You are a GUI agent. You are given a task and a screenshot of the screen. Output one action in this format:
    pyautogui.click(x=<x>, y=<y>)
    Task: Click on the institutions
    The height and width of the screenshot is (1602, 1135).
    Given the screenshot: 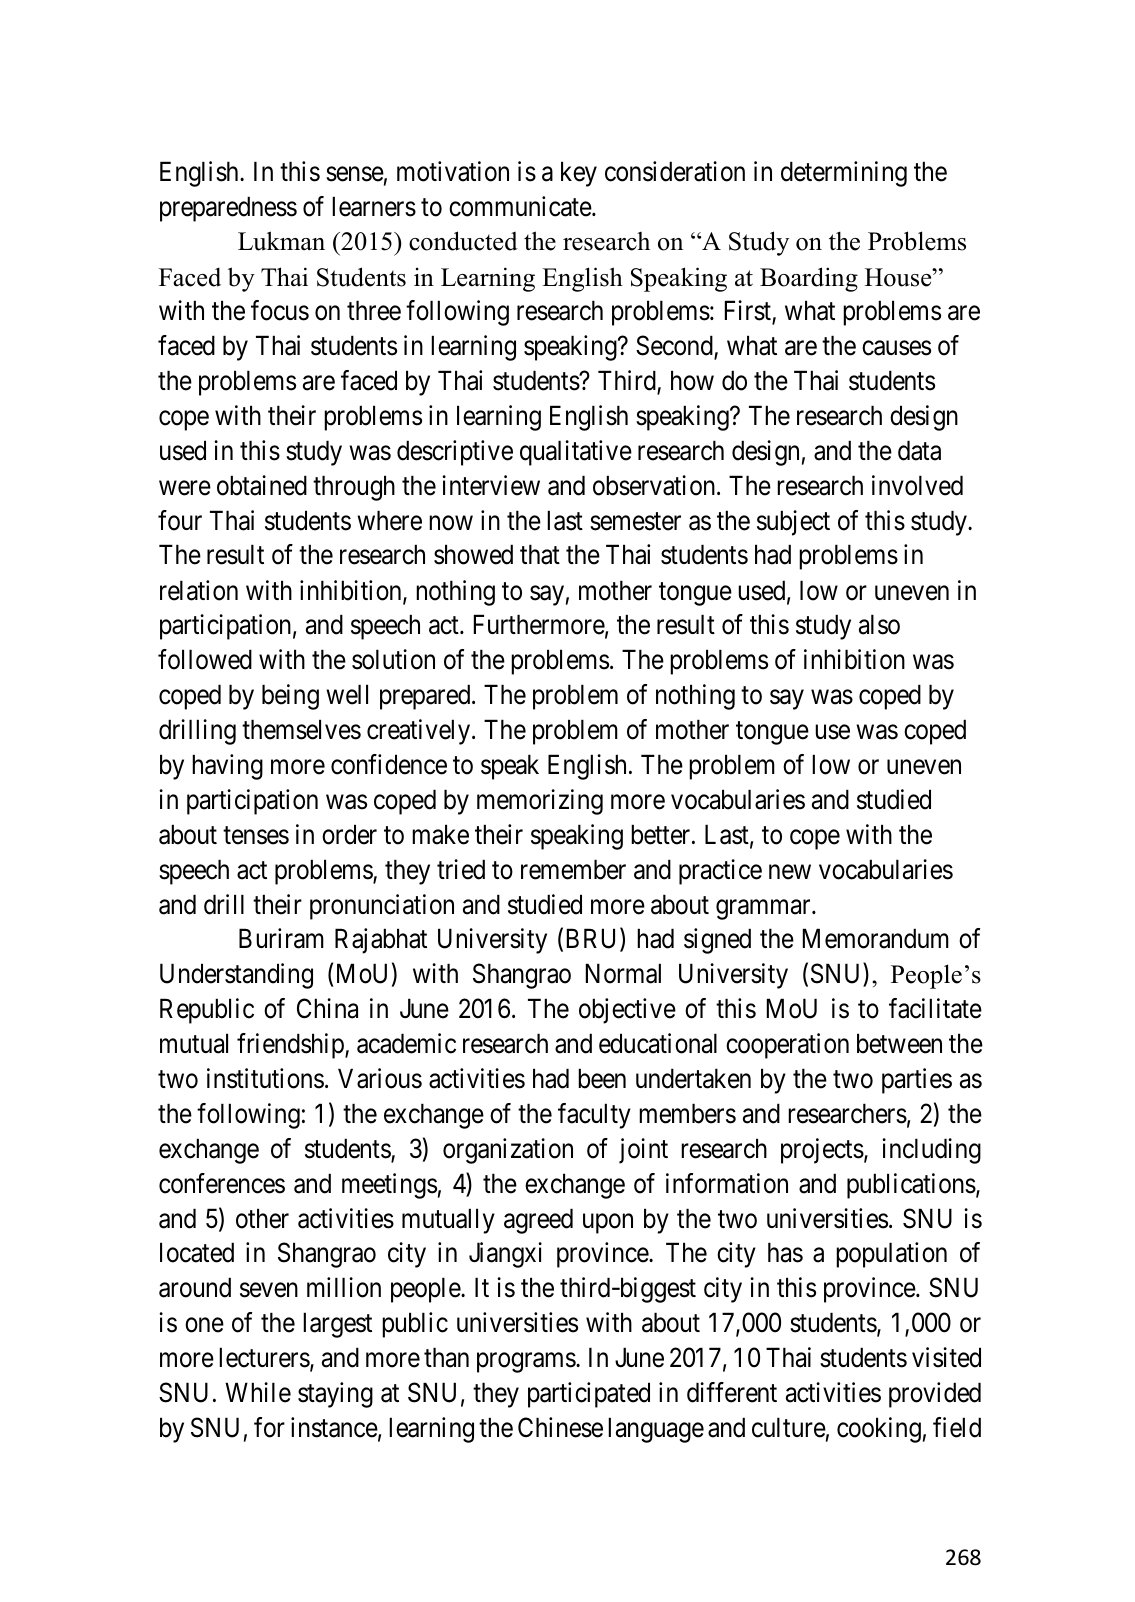 What is the action you would take?
    pyautogui.click(x=265, y=1078)
